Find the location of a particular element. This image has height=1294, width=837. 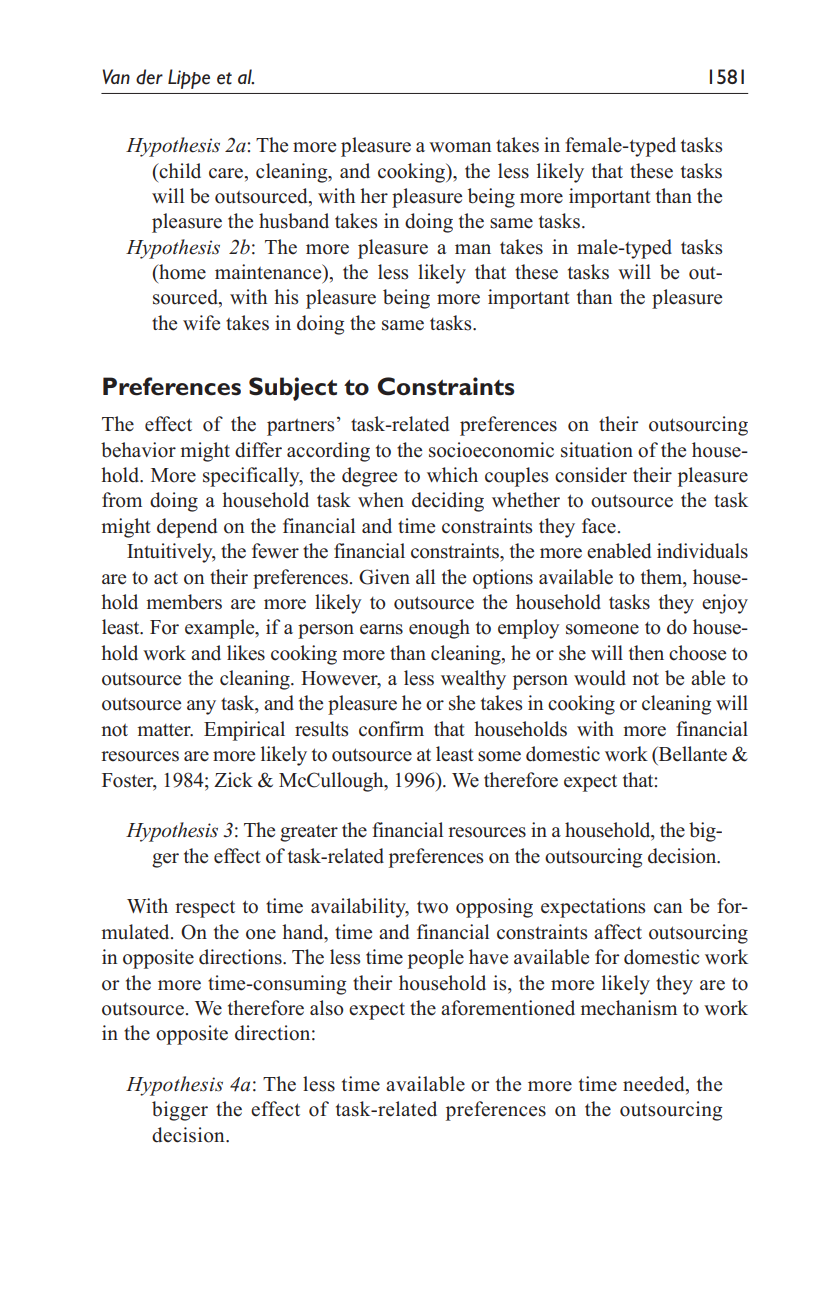

woman is located at coordinates (460, 147).
